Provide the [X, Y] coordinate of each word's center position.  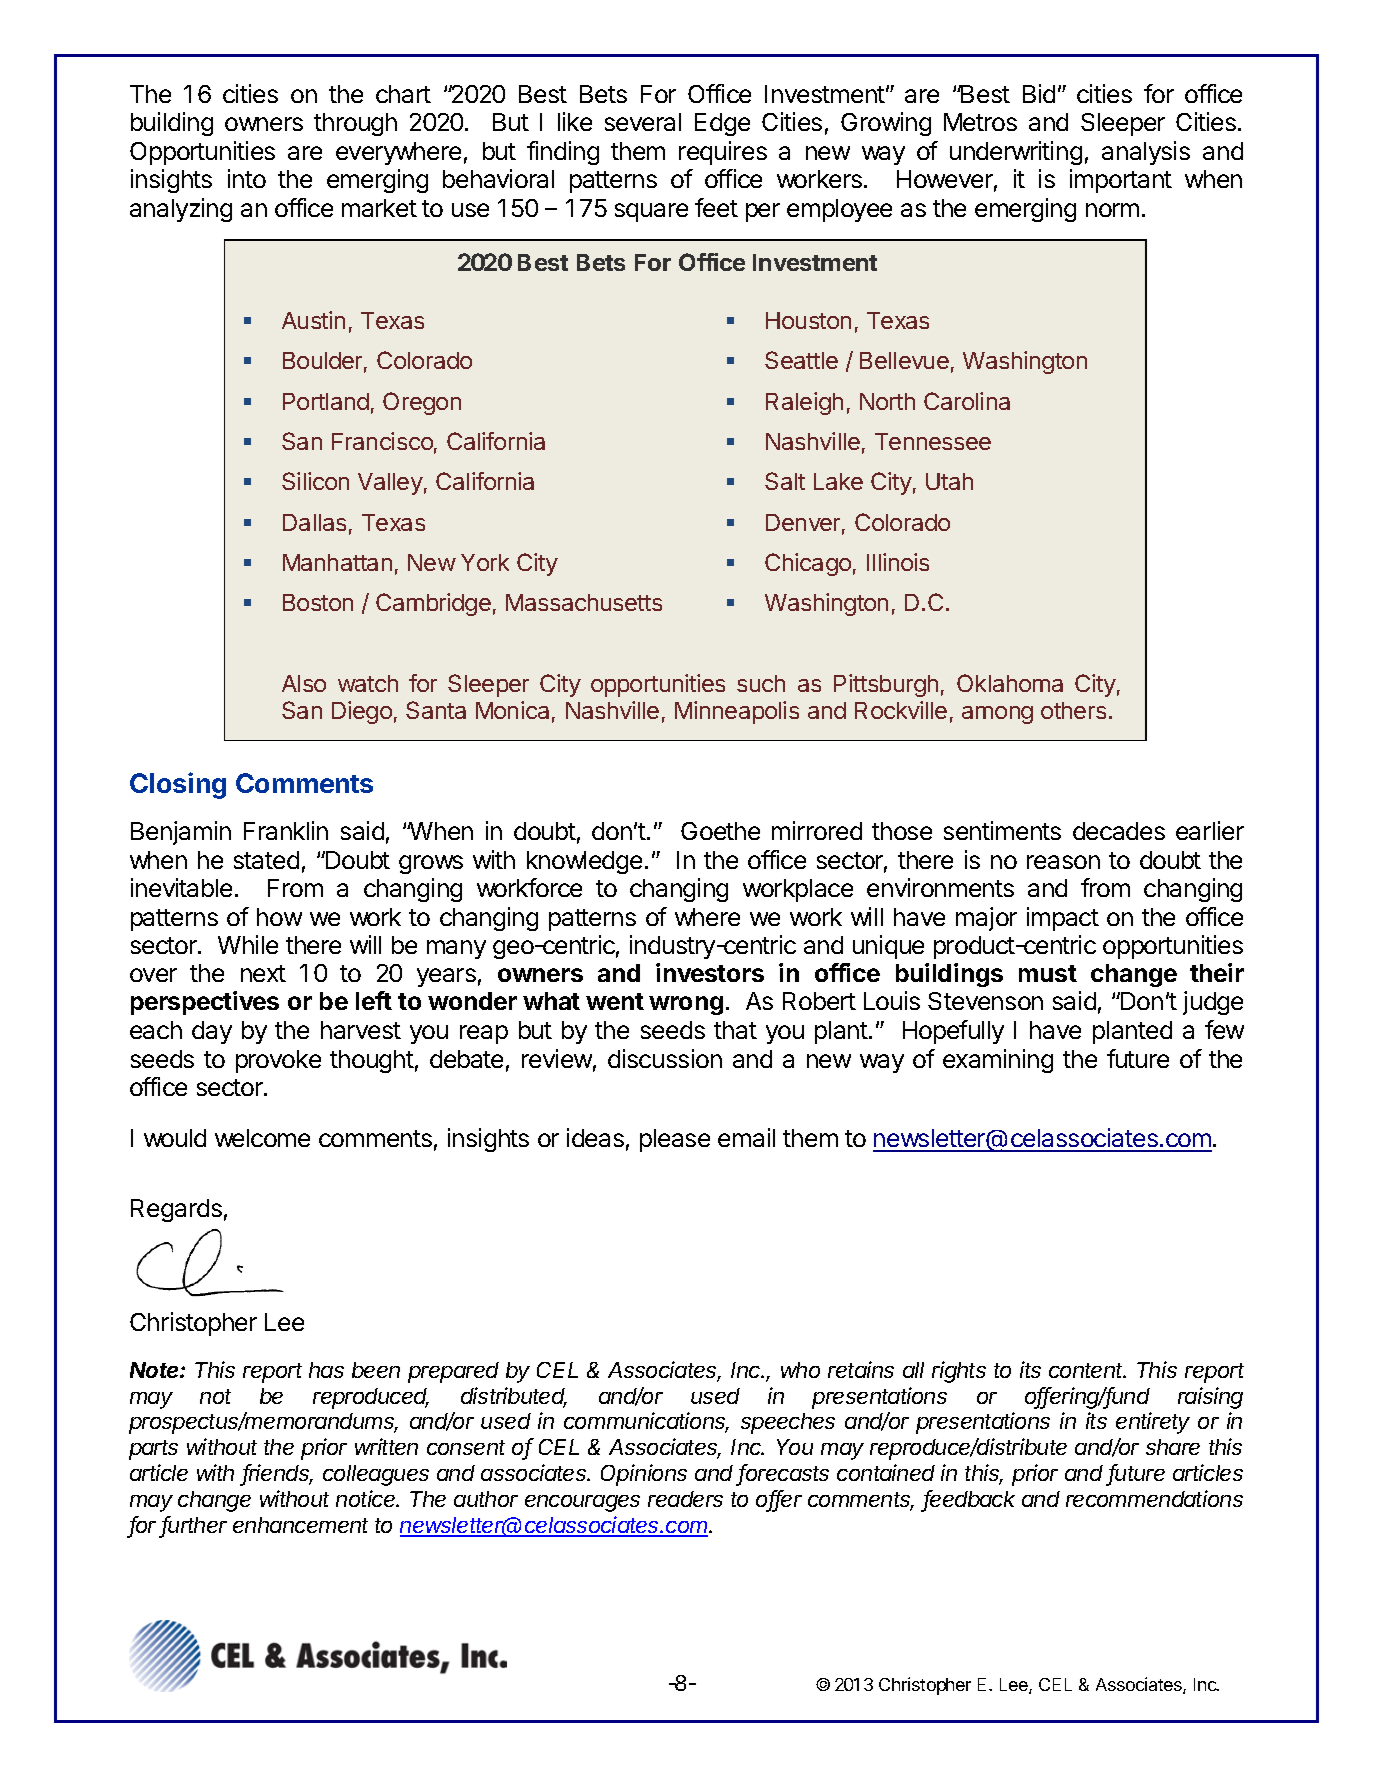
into [247, 178]
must [1048, 973]
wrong [686, 1005]
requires [723, 153]
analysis [1146, 153]
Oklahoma [1010, 683]
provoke [278, 1061]
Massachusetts [584, 602]
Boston [318, 602]
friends [278, 1474]
